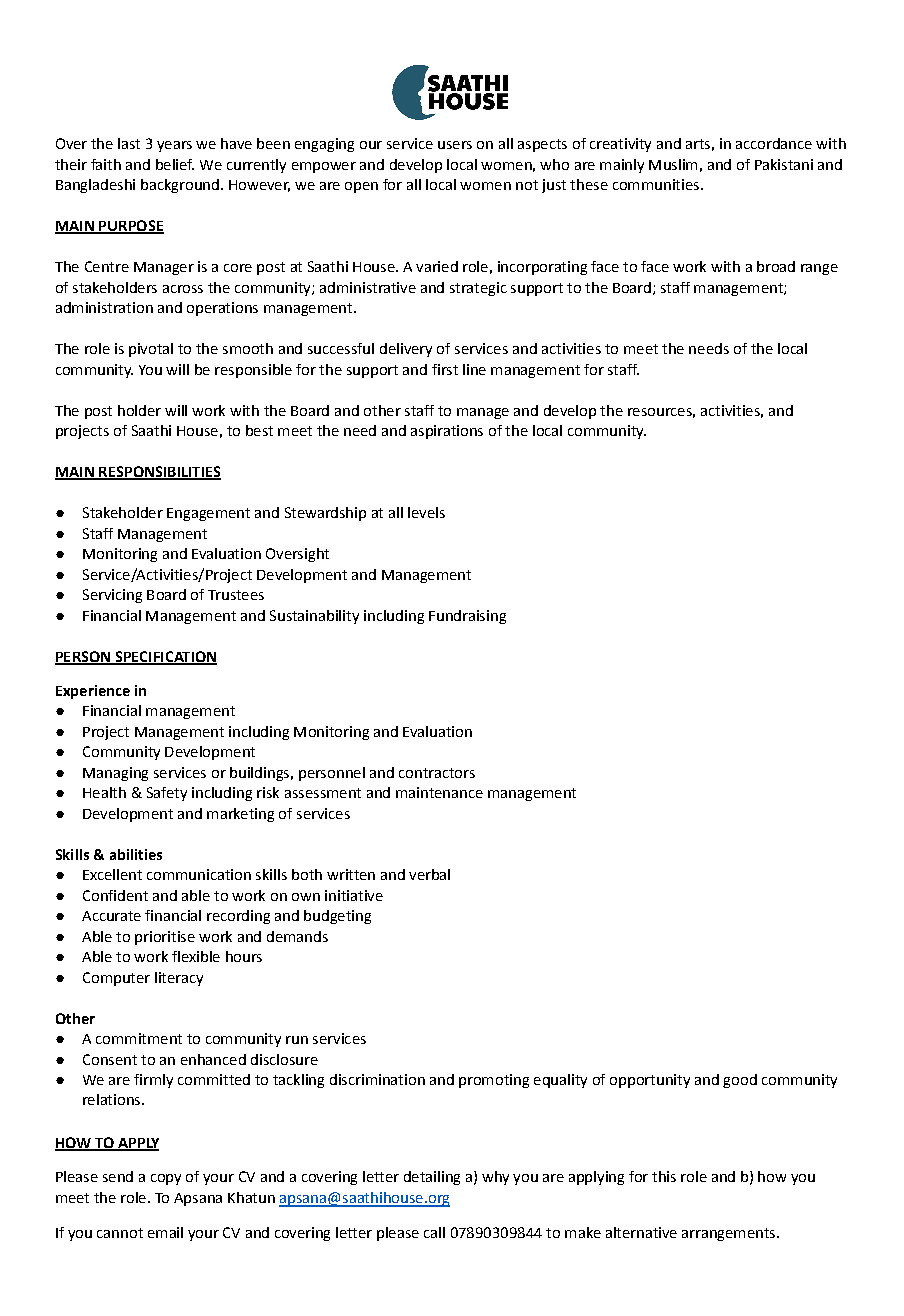 Image resolution: width=904 pixels, height=1316 pixels. Describe the element at coordinates (377, 1079) in the image. I see `discrimination` at that location.
